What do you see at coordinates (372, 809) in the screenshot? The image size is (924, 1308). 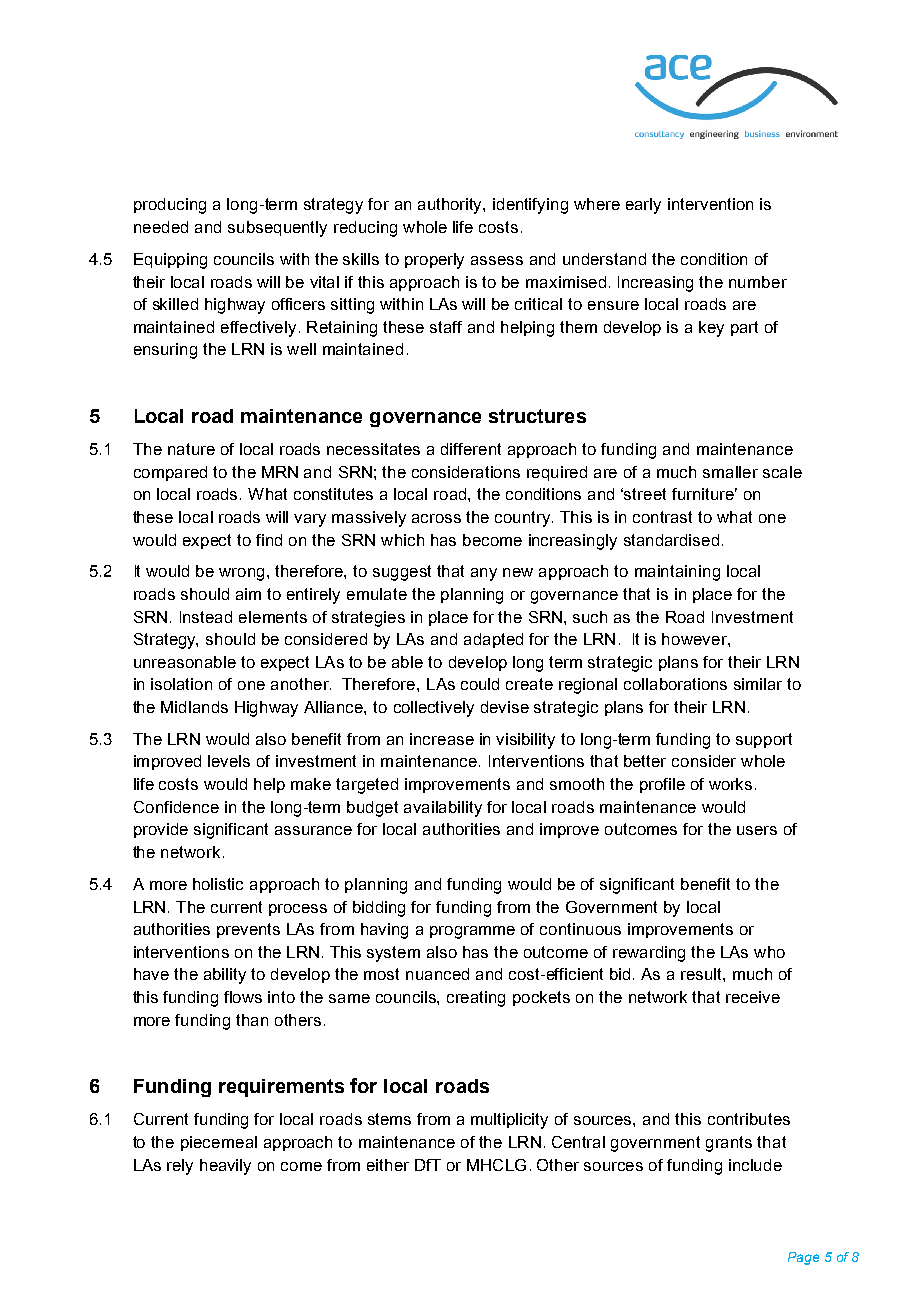 I see `budget` at bounding box center [372, 809].
